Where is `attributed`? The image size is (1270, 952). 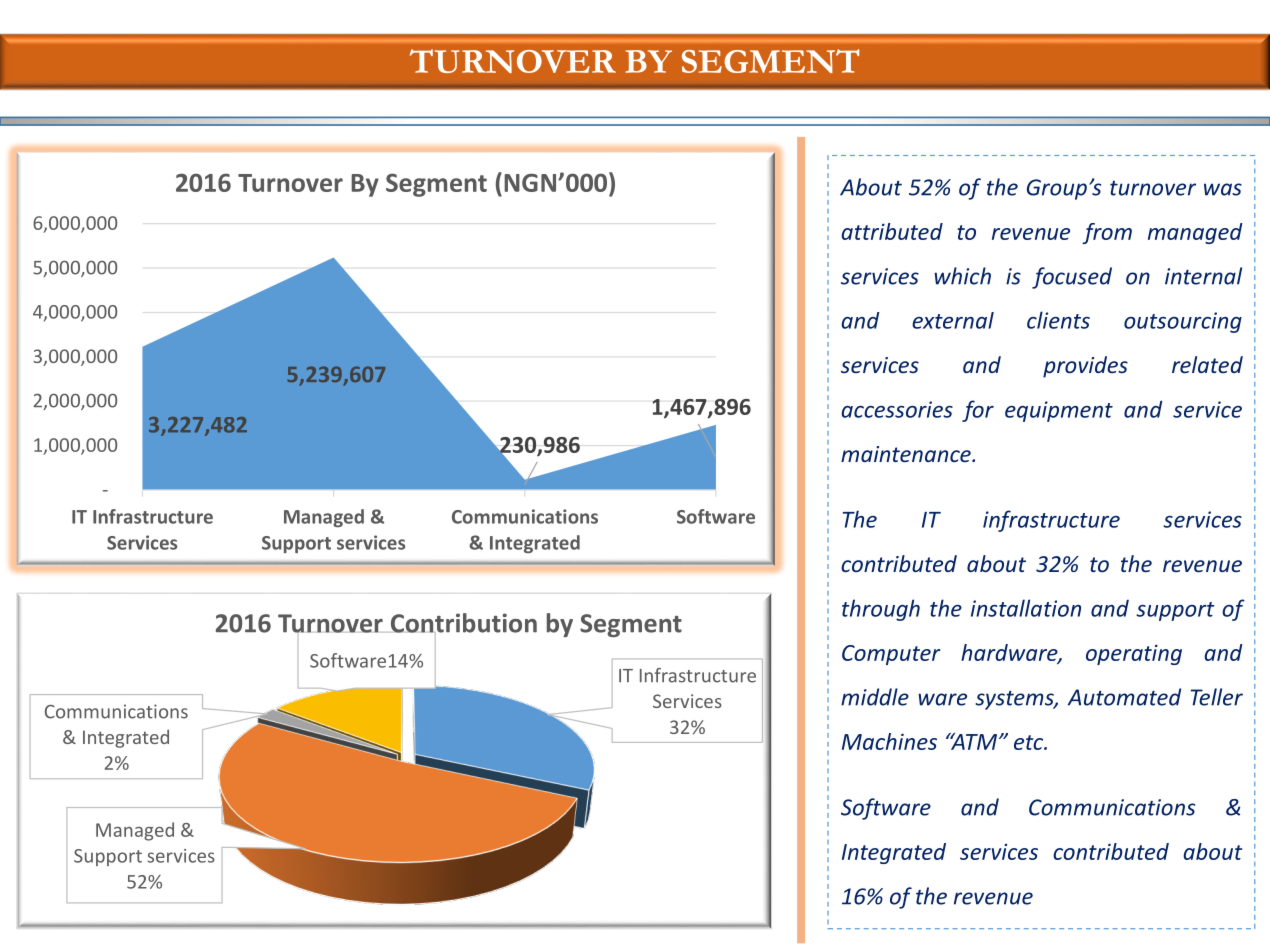 attributed is located at coordinates (892, 231).
